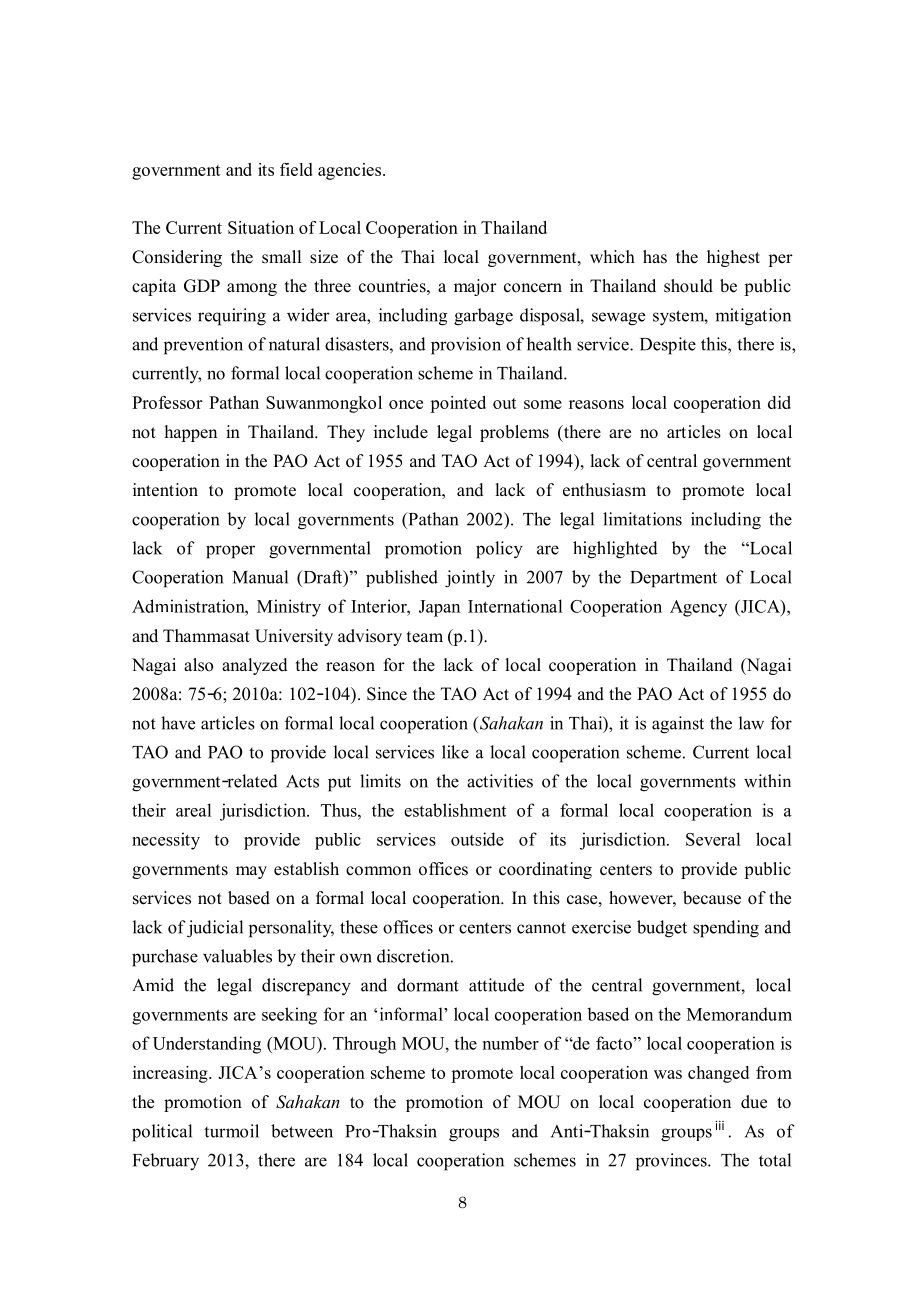 This screenshot has height=1308, width=924. What do you see at coordinates (261, 227) in the screenshot?
I see `Situation` at bounding box center [261, 227].
